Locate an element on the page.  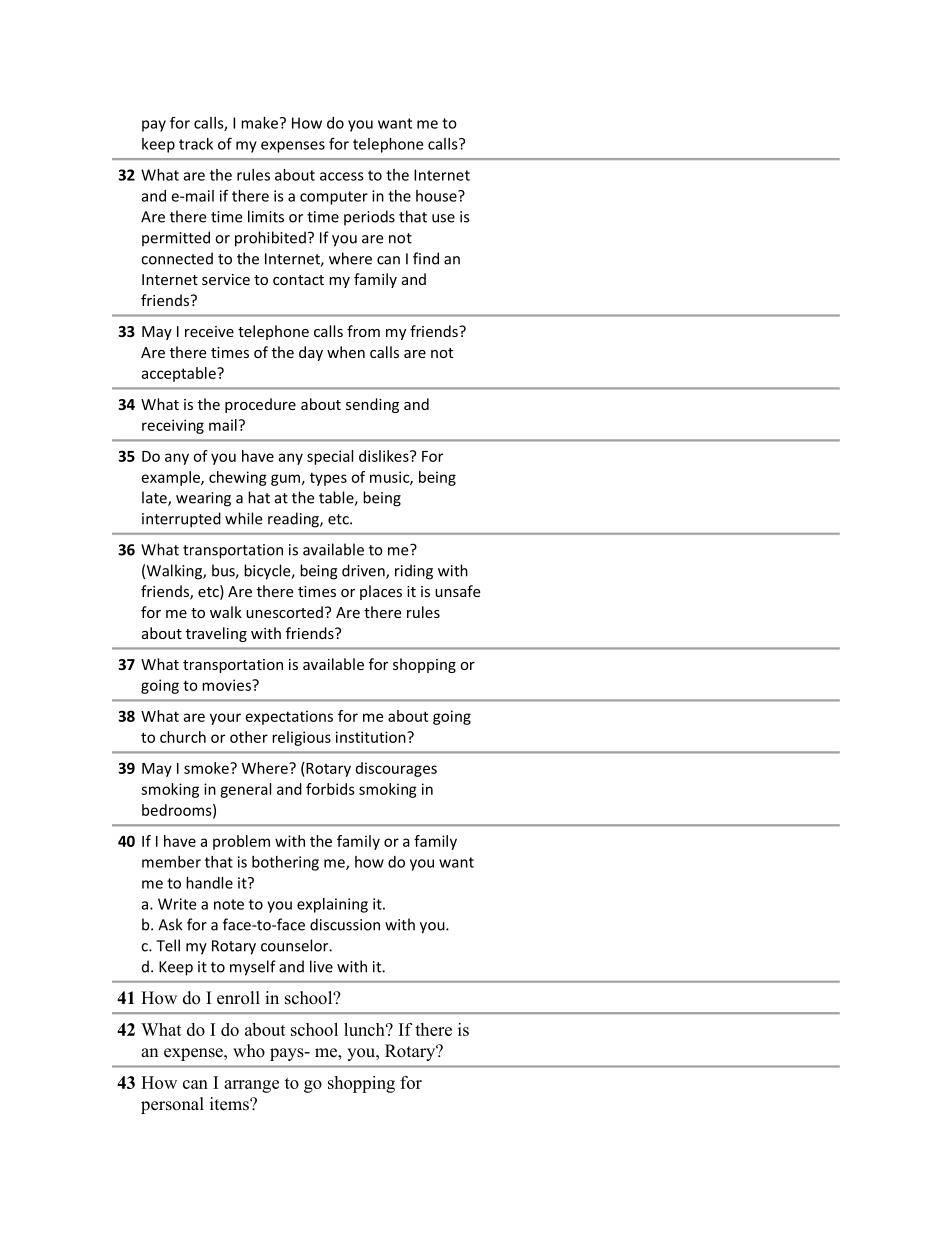
personal is located at coordinates (172, 1105).
